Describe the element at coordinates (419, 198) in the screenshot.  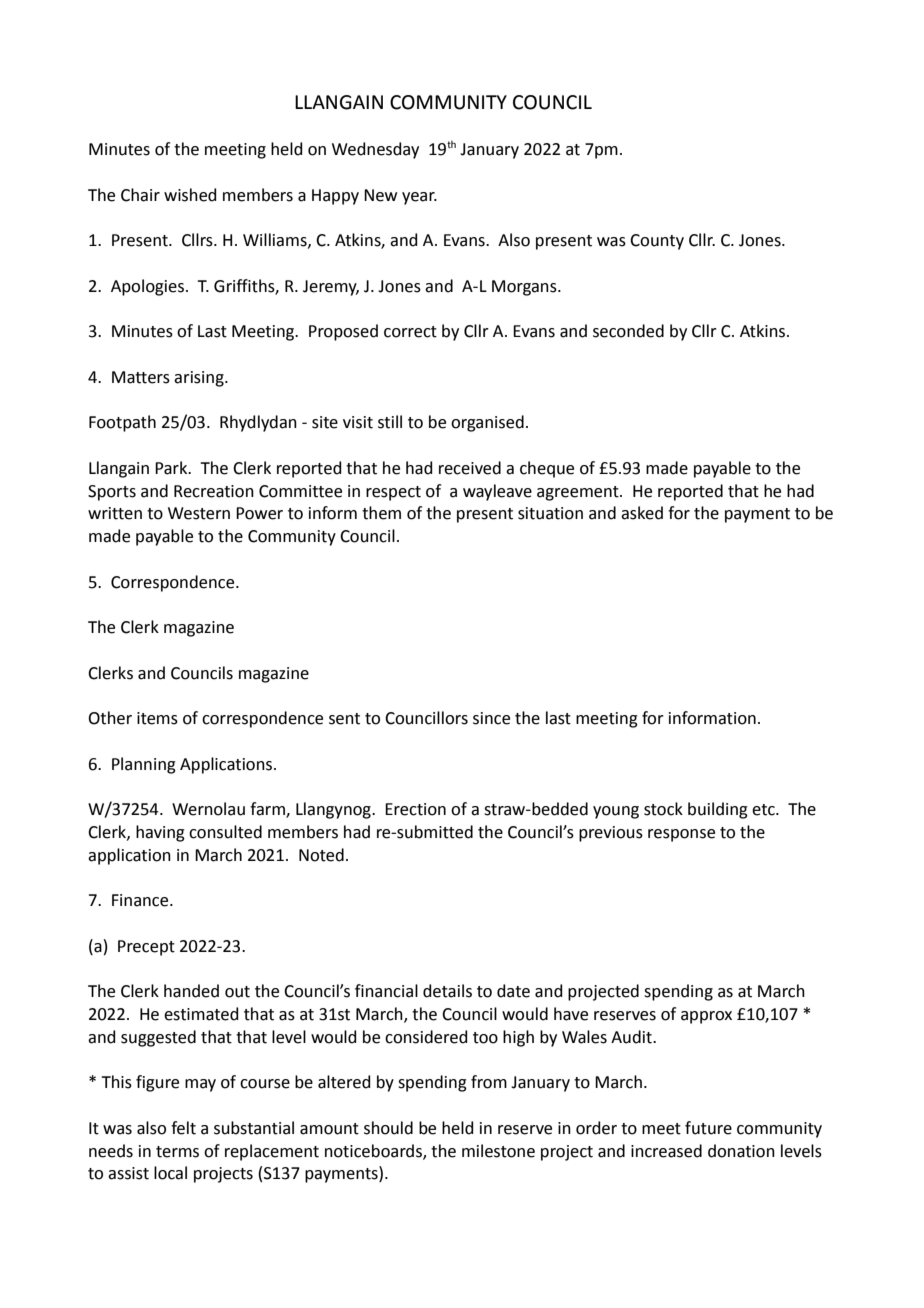
I see `year` at that location.
